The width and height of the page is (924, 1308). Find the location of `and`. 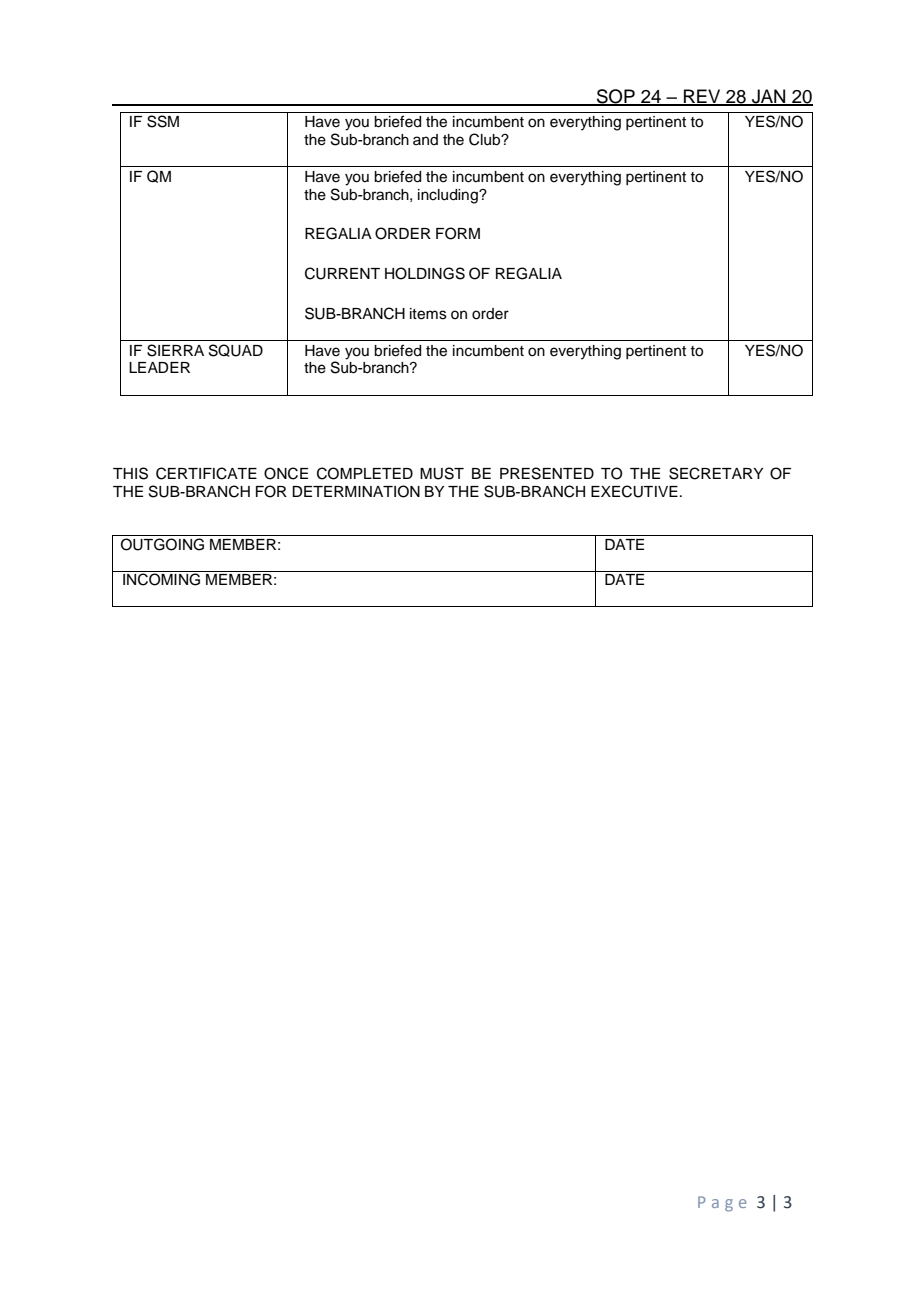

and is located at coordinates (425, 139).
